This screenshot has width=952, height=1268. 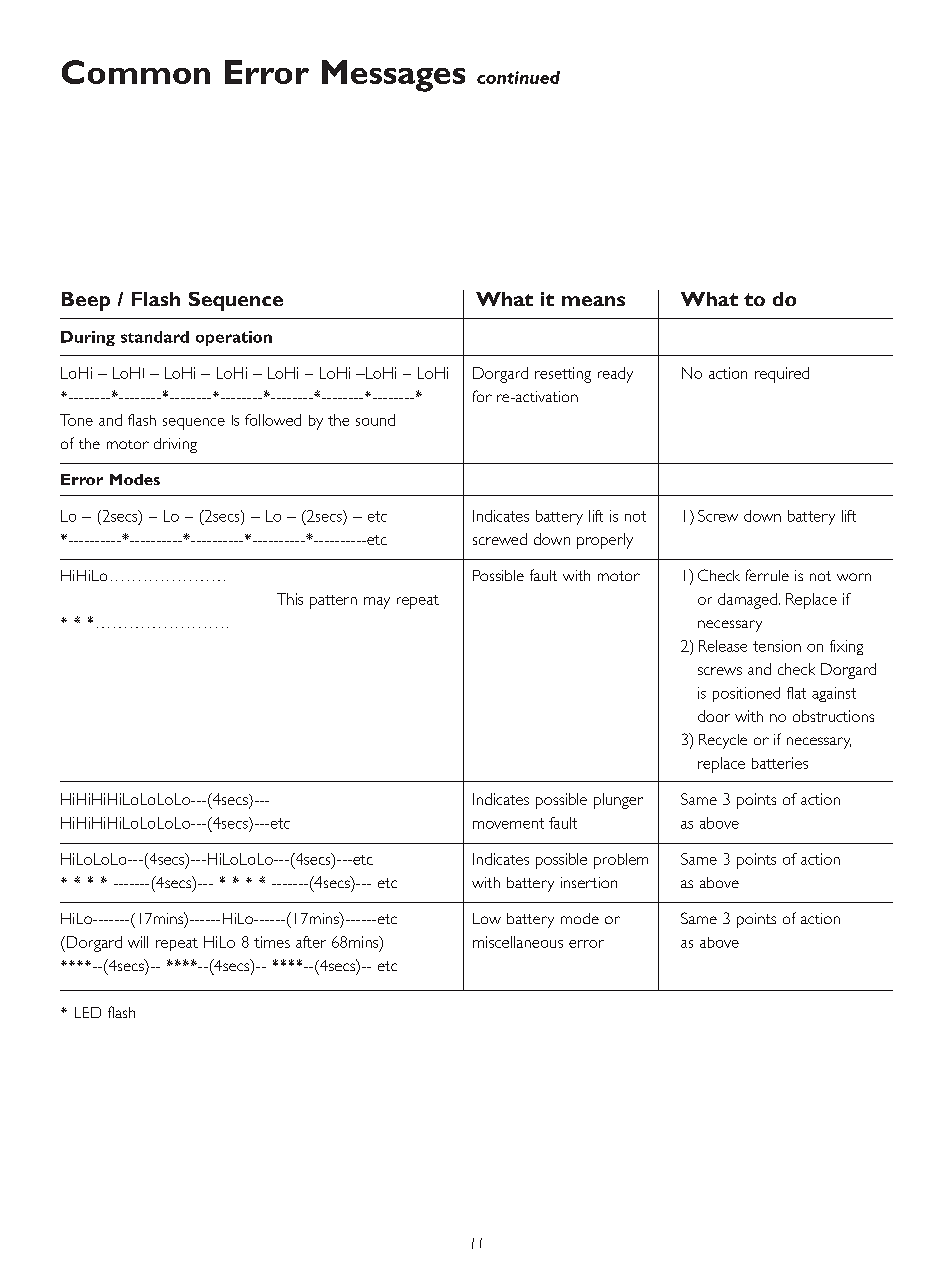 I want to click on ready, so click(x=615, y=375).
